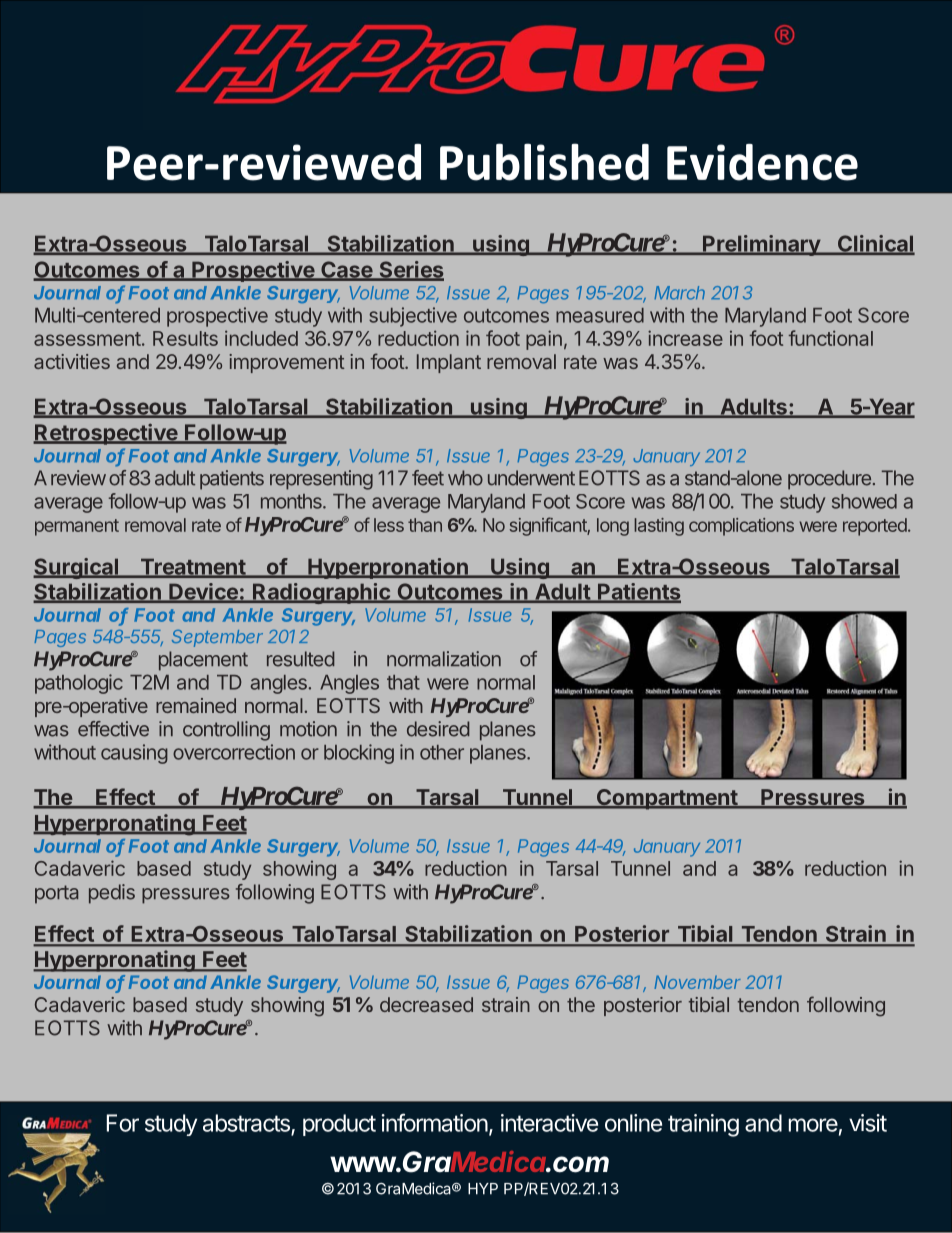 The height and width of the screenshot is (1233, 952). Describe the element at coordinates (442, 752) in the screenshot. I see `other` at that location.
